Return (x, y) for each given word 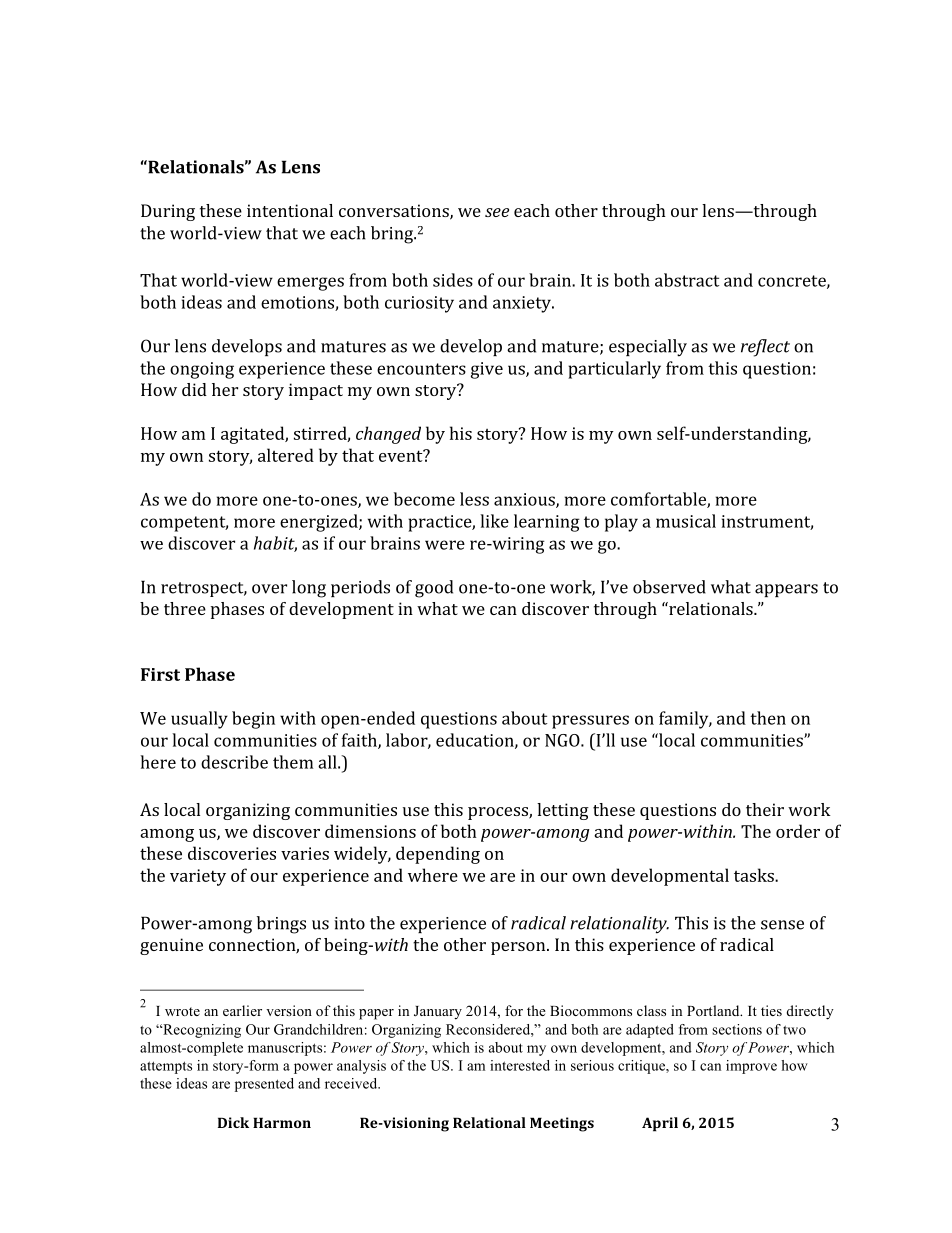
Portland (714, 1010)
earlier (242, 1010)
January (438, 1013)
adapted (650, 1031)
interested (520, 1065)
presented (264, 1085)
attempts (166, 1067)
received (352, 1083)
